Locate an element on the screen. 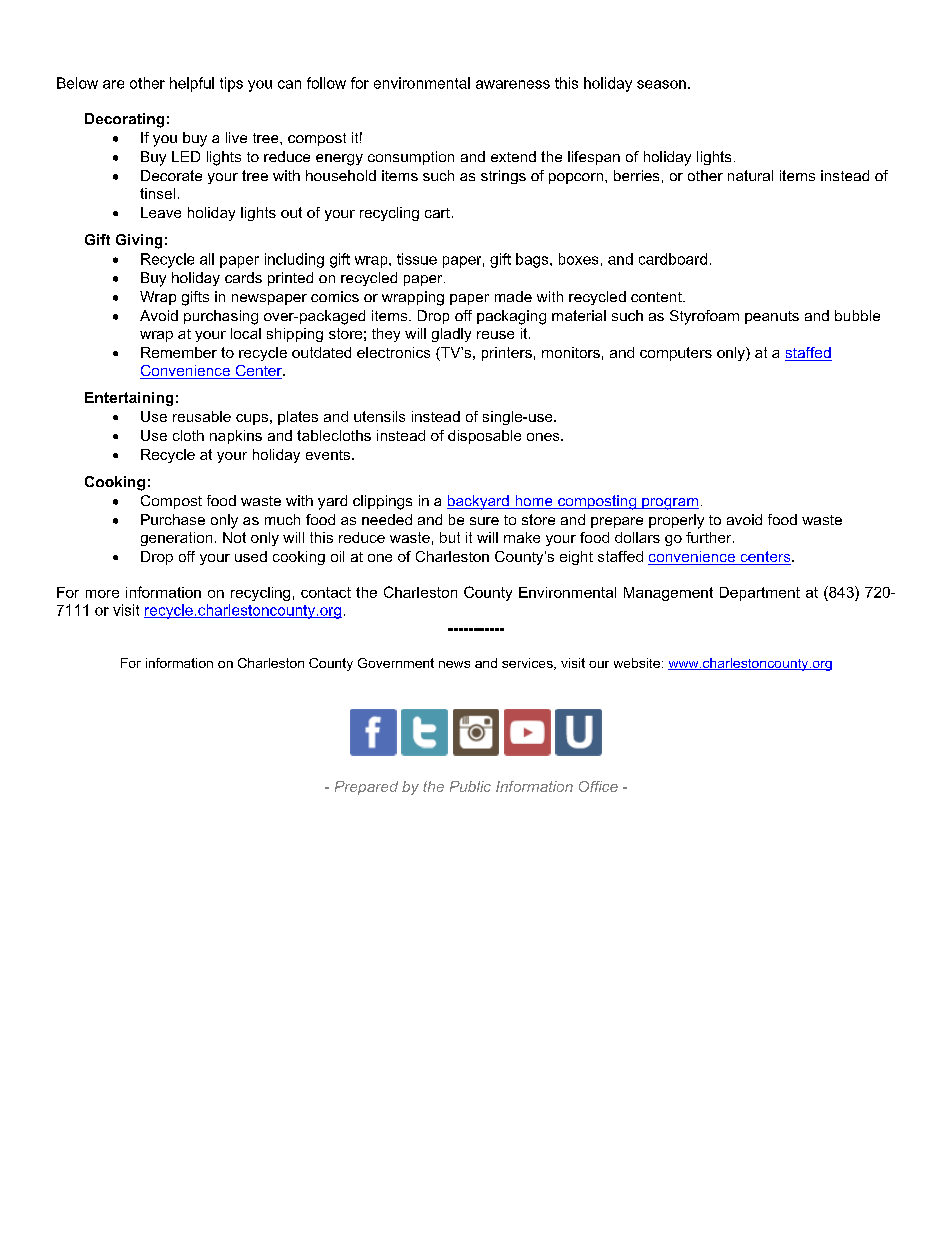 This screenshot has height=1233, width=952. awareness is located at coordinates (513, 84).
